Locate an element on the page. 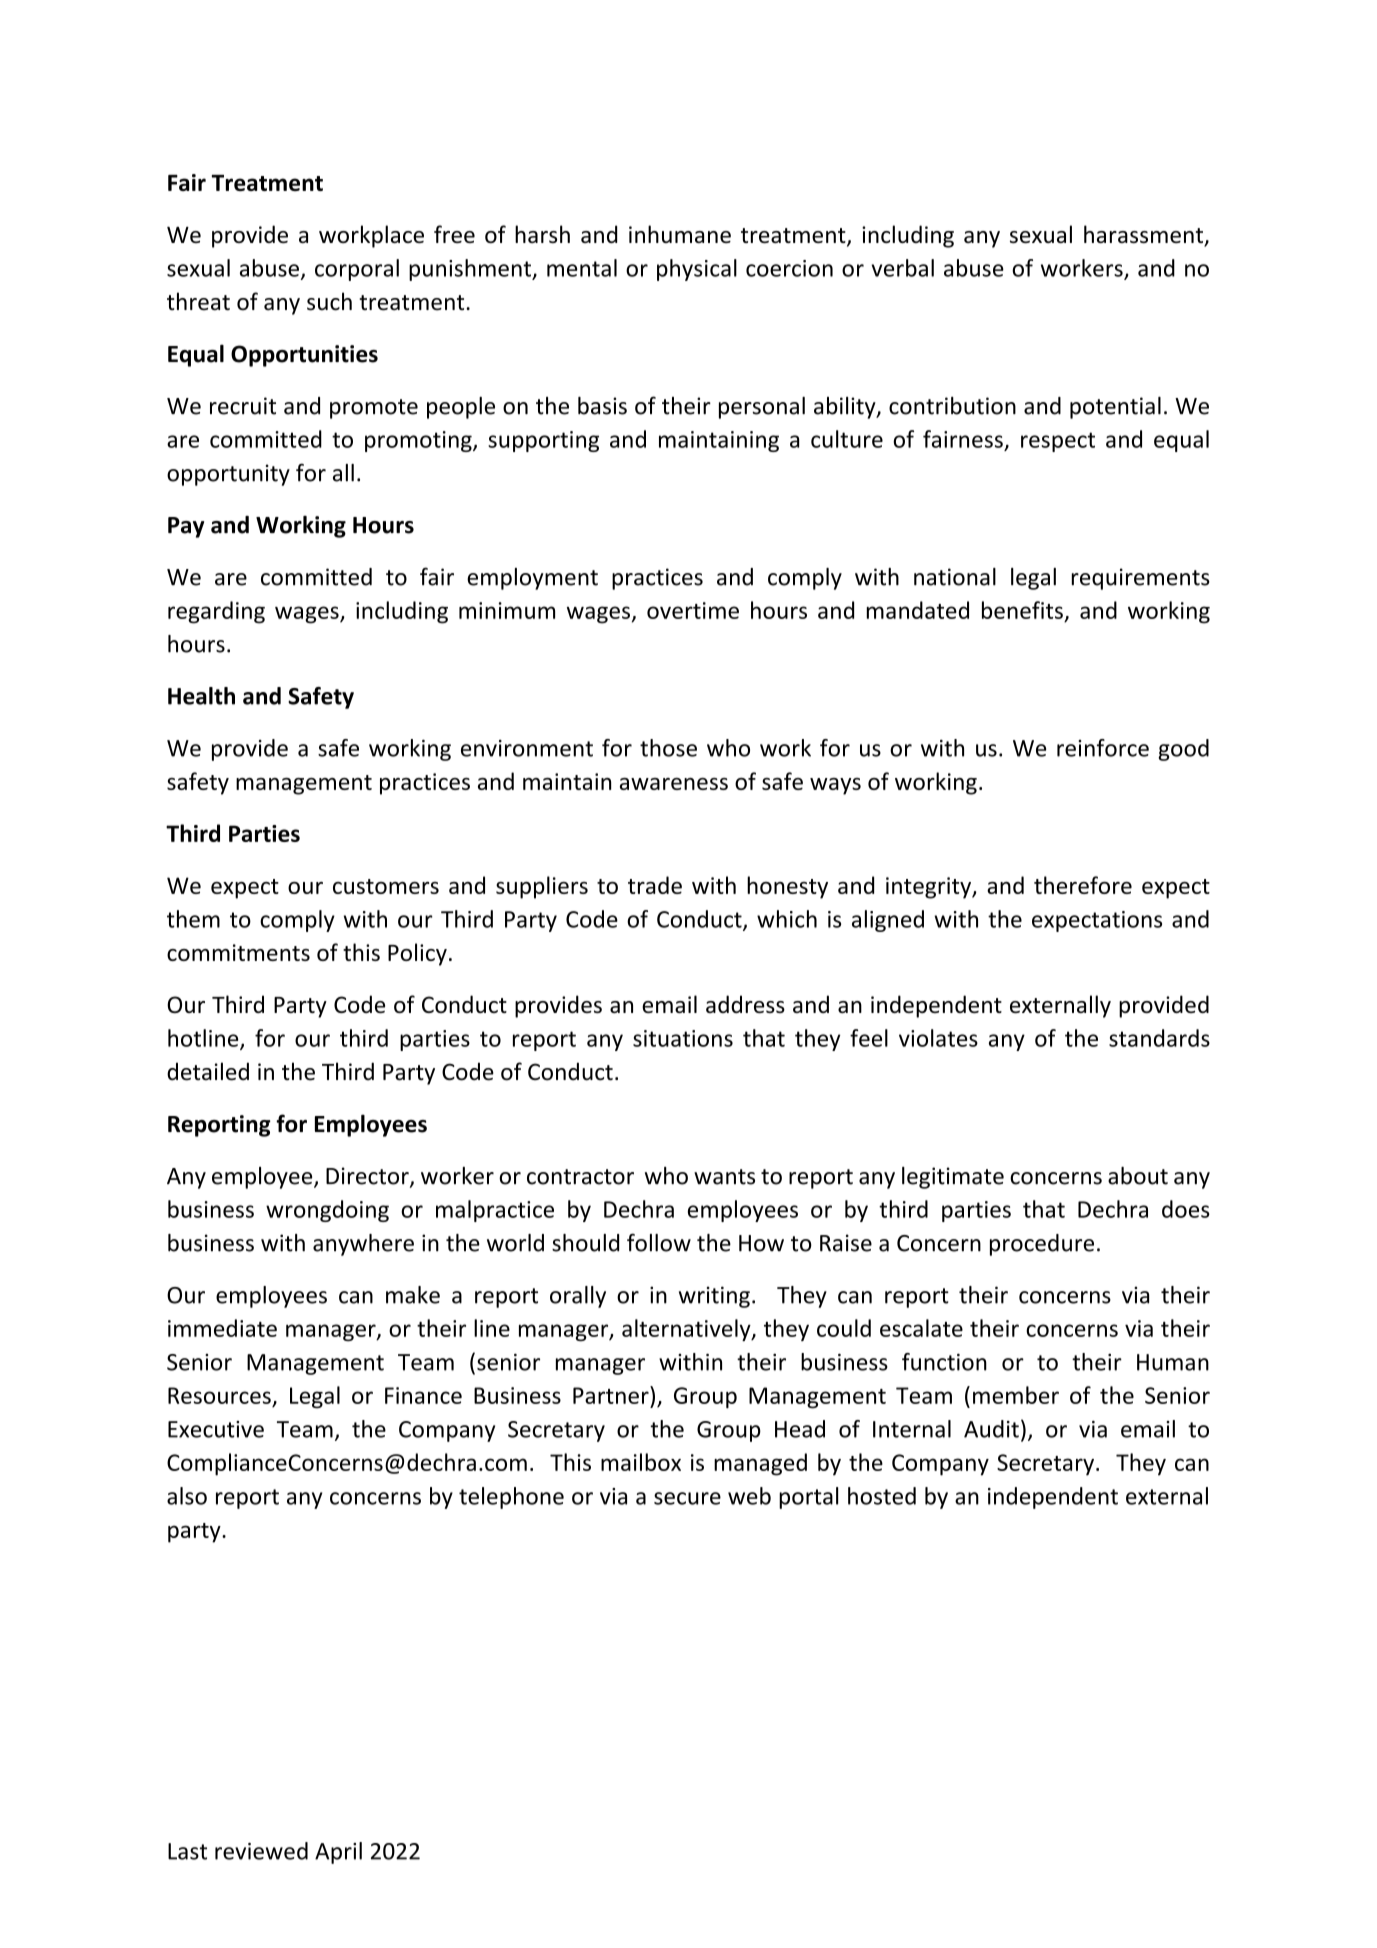  regarding is located at coordinates (216, 612).
